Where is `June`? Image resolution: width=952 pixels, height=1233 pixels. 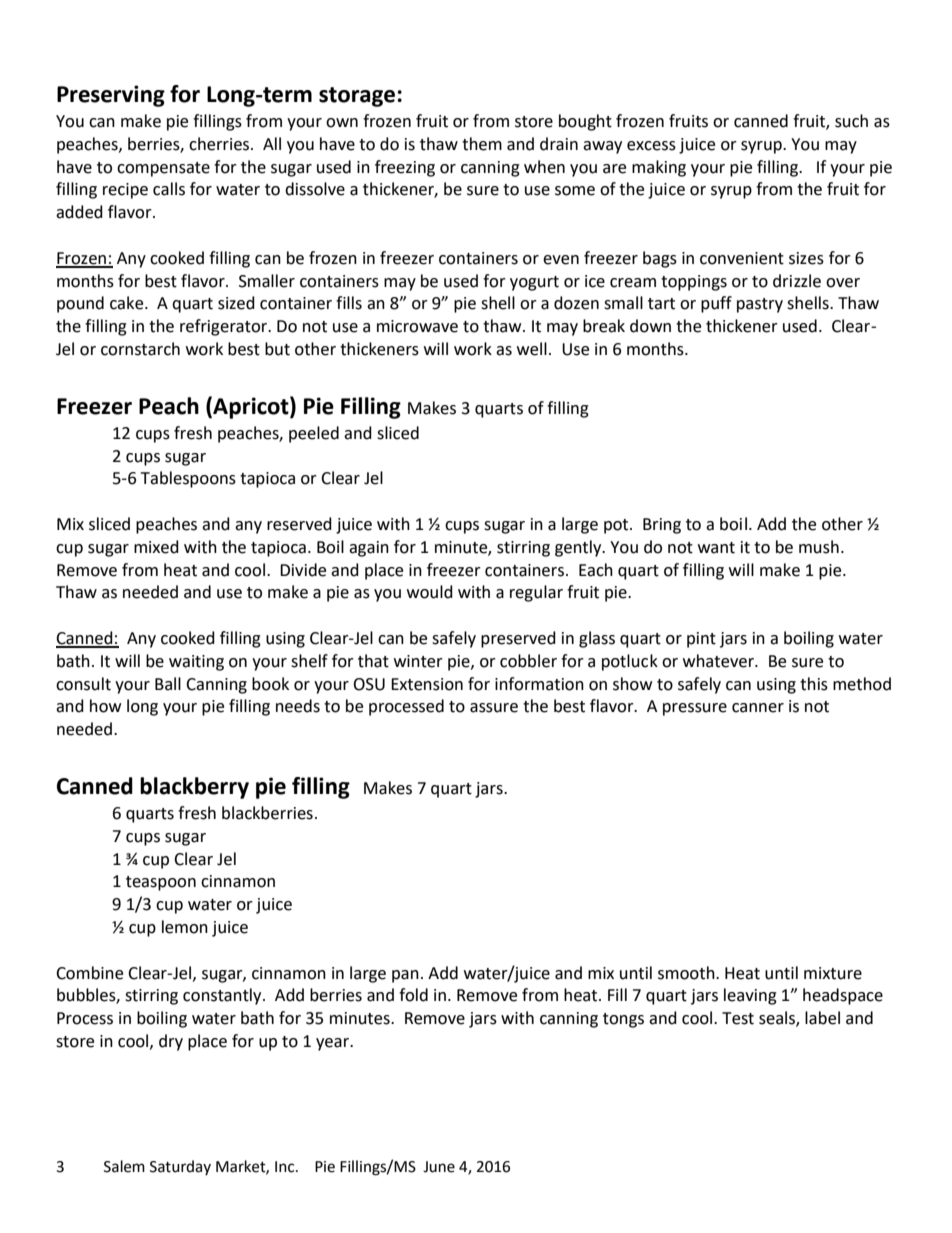 June is located at coordinates (439, 1167).
